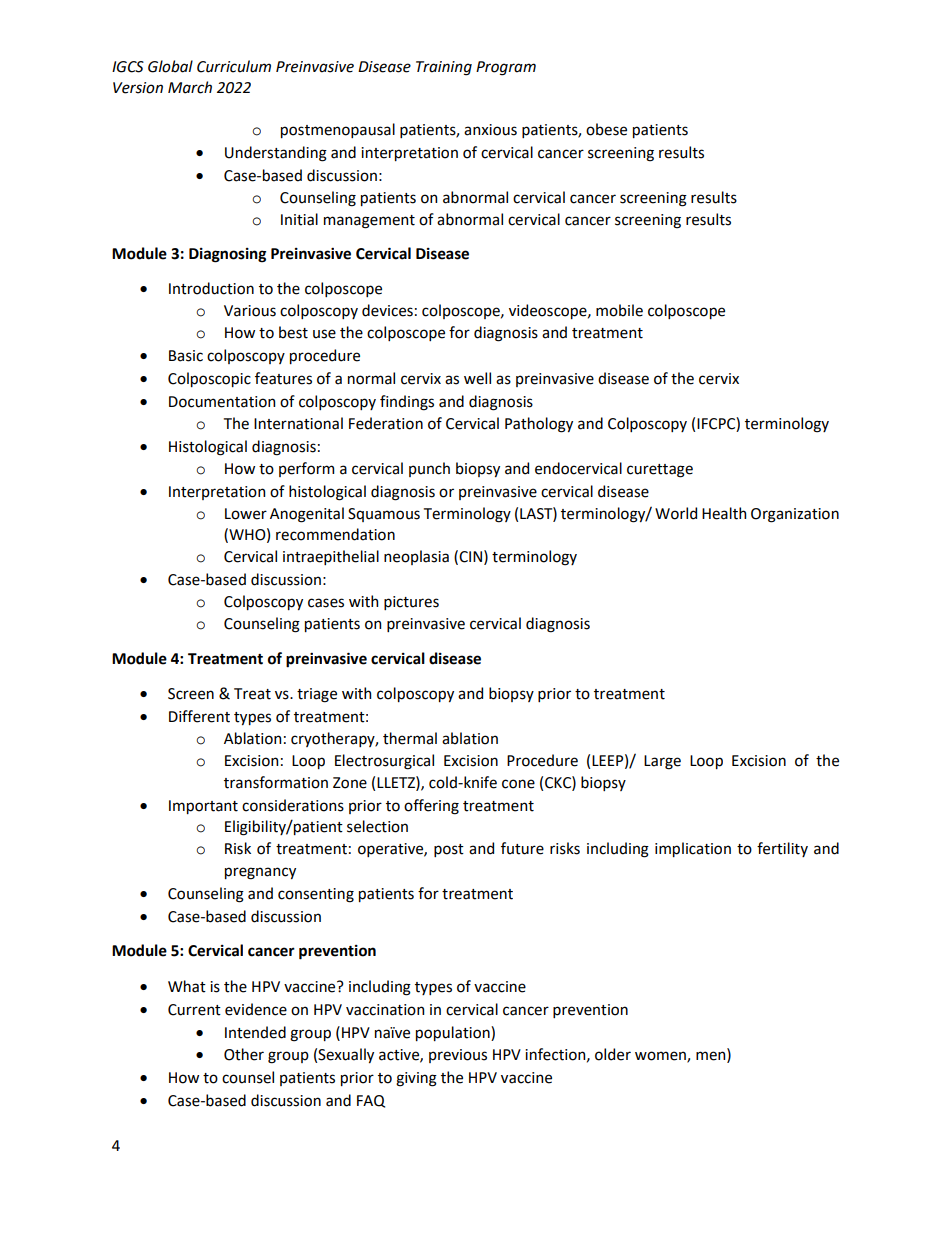 The image size is (952, 1233). I want to click on obese, so click(606, 129).
